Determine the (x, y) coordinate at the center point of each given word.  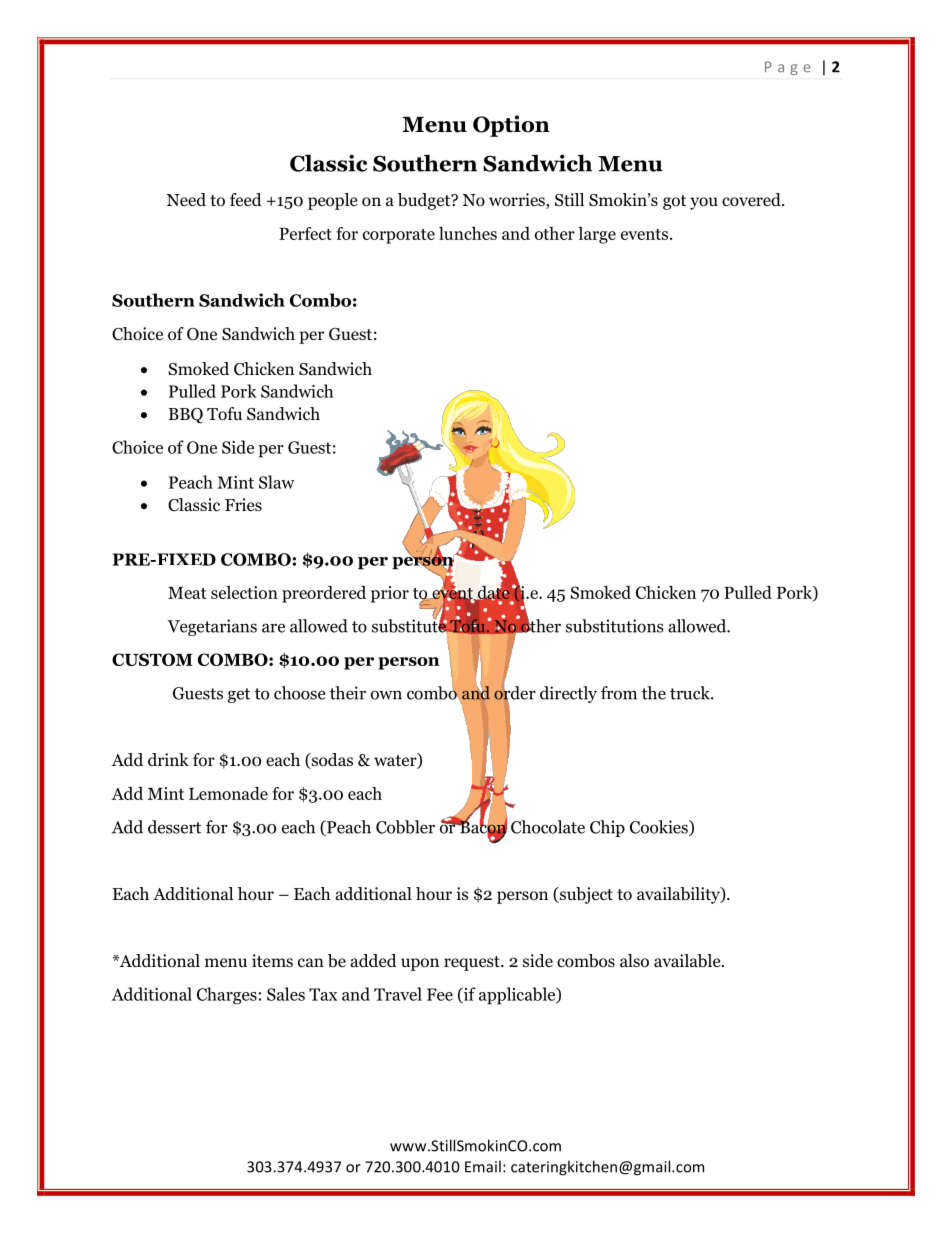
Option (511, 126)
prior (390, 594)
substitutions (615, 626)
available (688, 961)
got (674, 202)
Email (483, 1166)
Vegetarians (212, 627)
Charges (227, 995)
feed (246, 199)
